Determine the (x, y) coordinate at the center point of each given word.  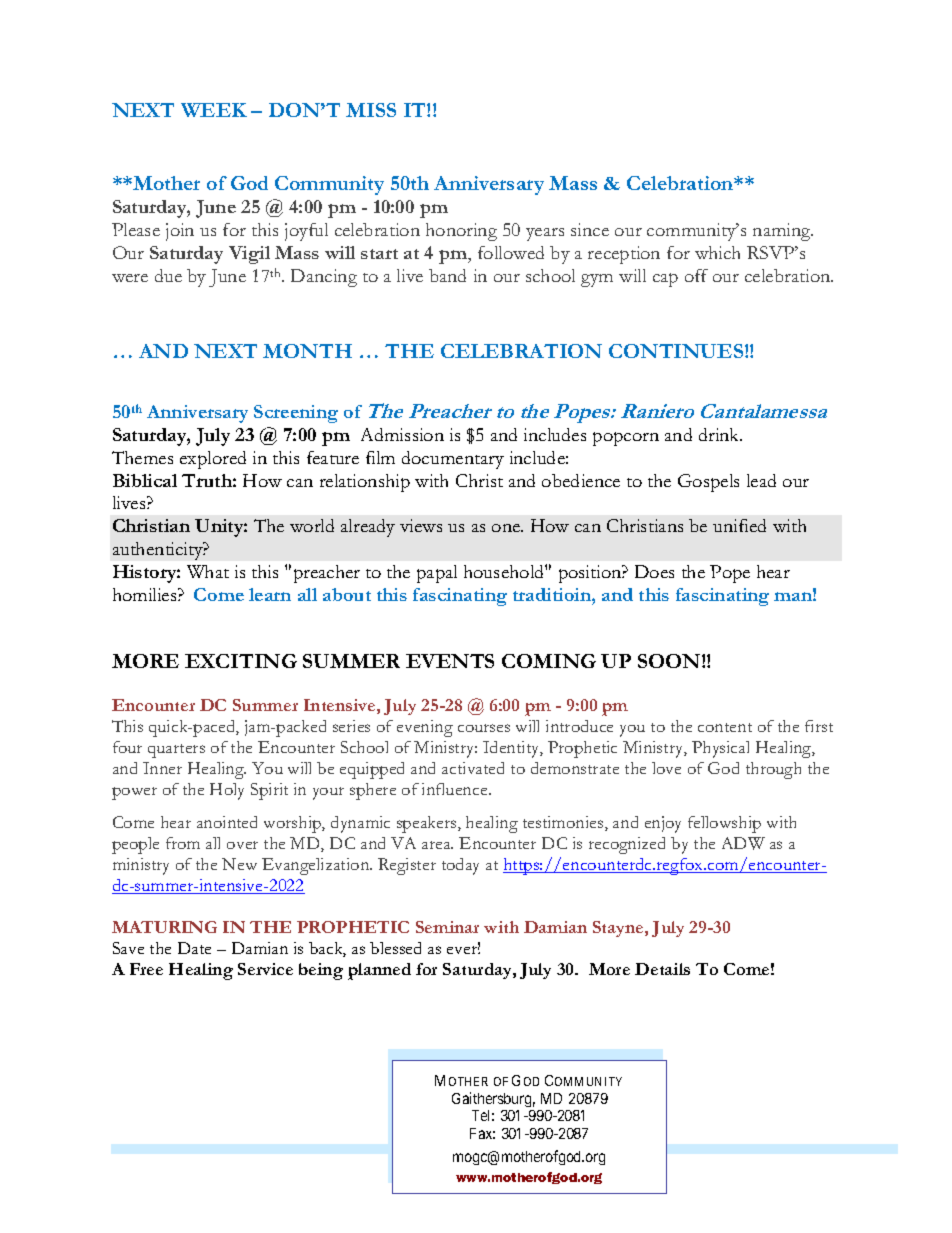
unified (739, 525)
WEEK (214, 110)
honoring (461, 232)
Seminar (447, 927)
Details (662, 969)
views (421, 525)
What (208, 571)
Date (194, 948)
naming (783, 232)
